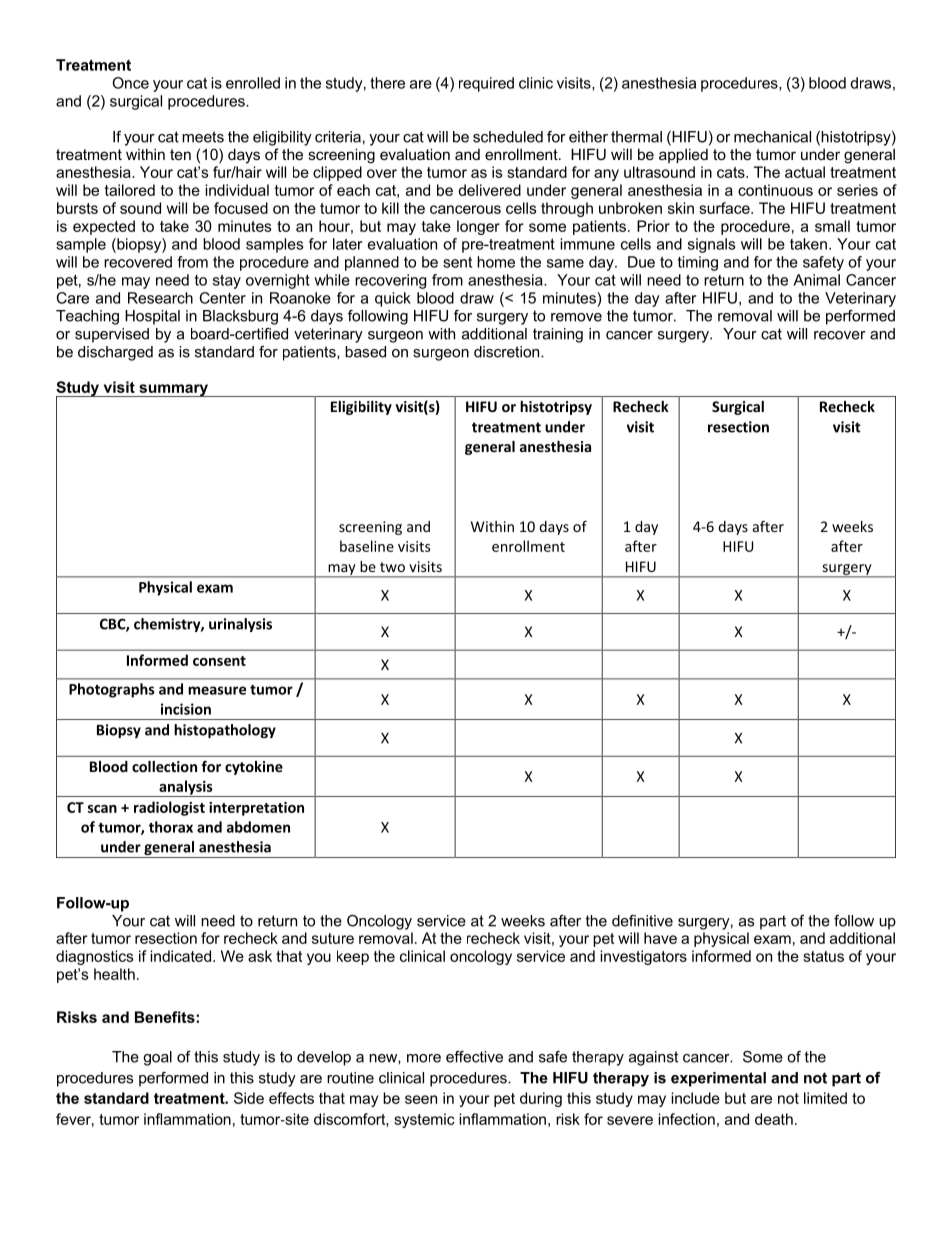 The width and height of the screenshot is (952, 1233). Describe the element at coordinates (203, 137) in the screenshot. I see `meets` at that location.
